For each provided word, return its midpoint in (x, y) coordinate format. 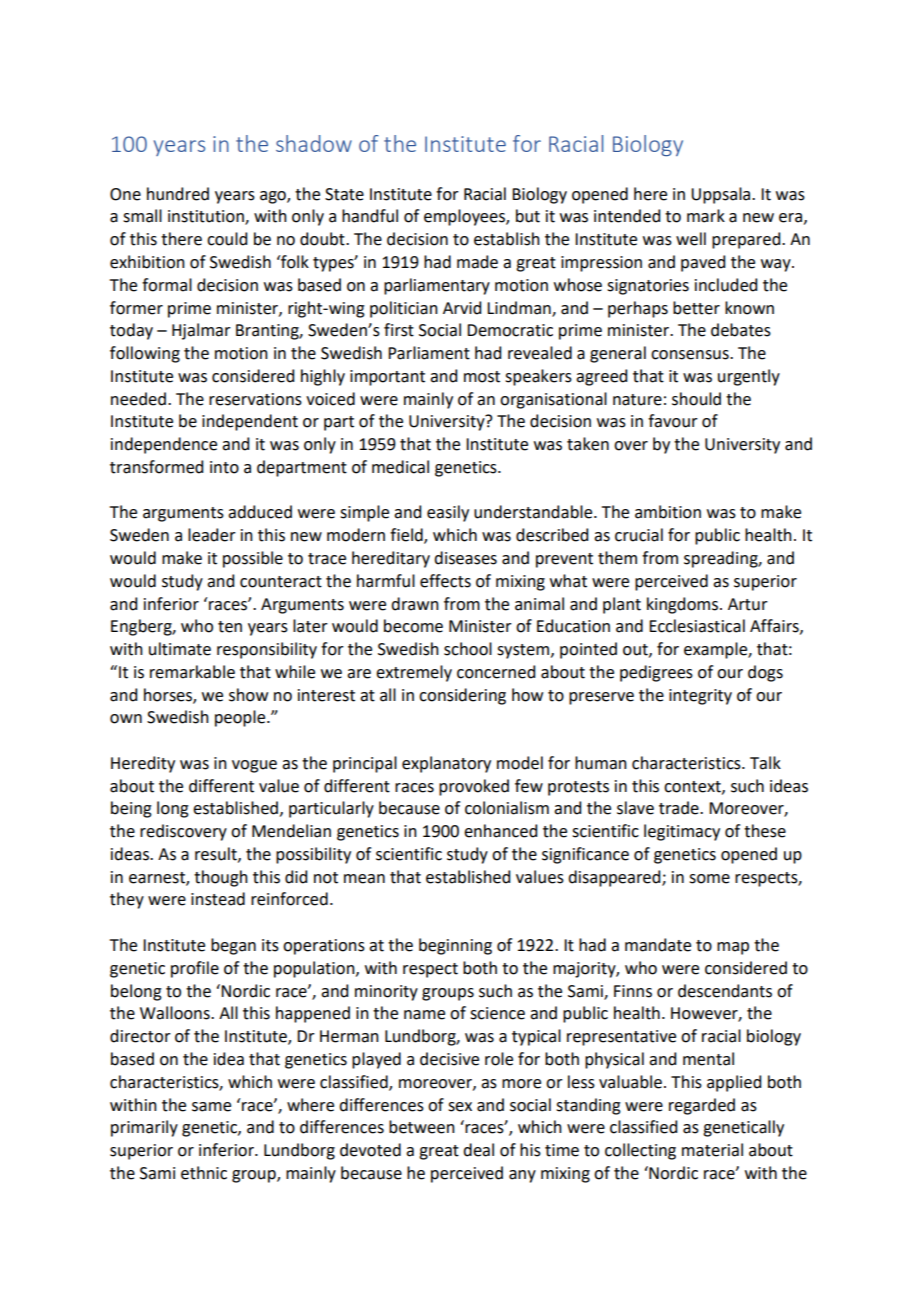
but (528, 216)
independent (250, 422)
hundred (178, 194)
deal (478, 1150)
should (696, 399)
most (482, 377)
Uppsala (722, 195)
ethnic (204, 1173)
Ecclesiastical (697, 626)
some (709, 879)
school (468, 649)
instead (218, 899)
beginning (455, 946)
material (712, 1150)
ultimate (180, 649)
